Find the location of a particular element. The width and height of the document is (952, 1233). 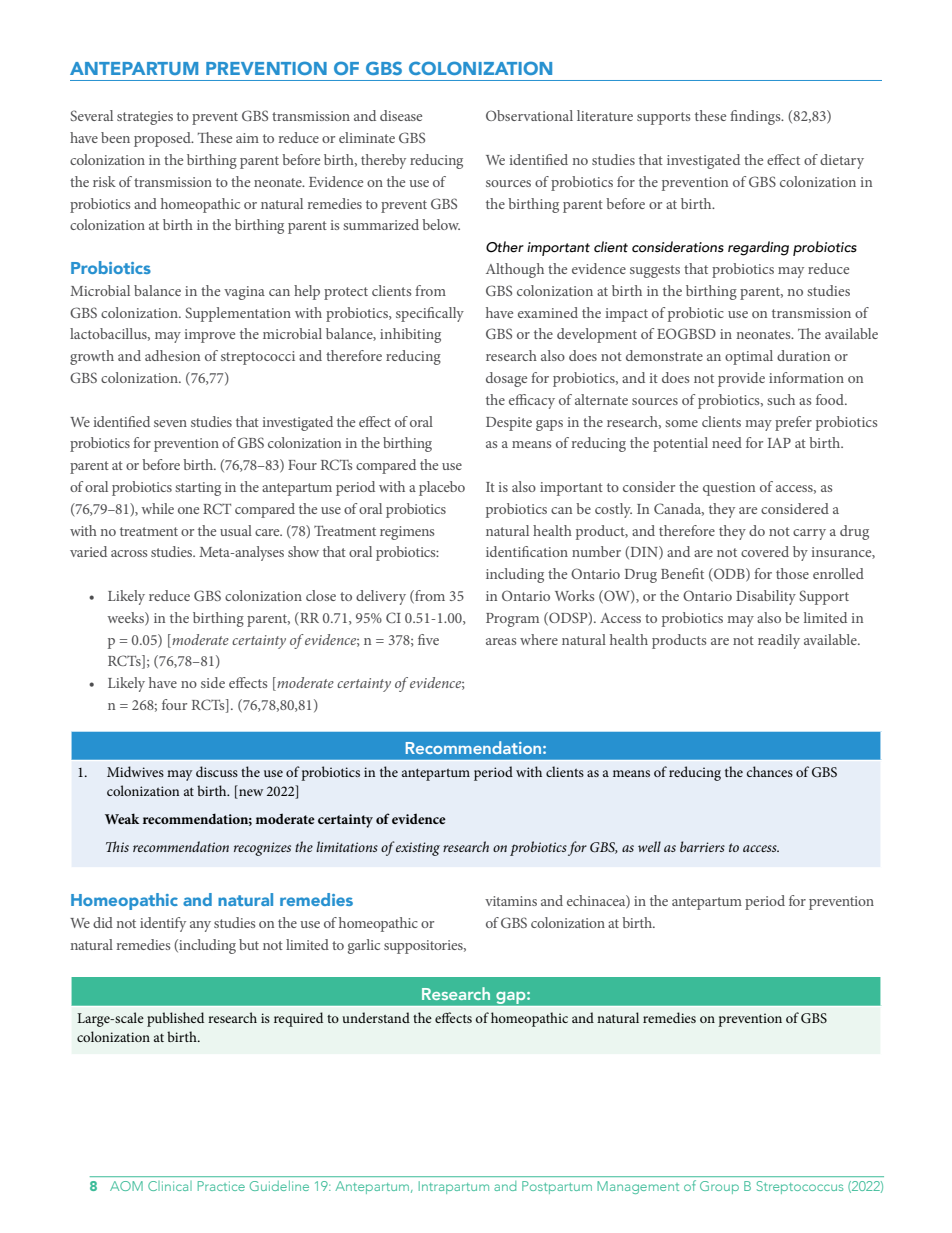

disease is located at coordinates (401, 115).
